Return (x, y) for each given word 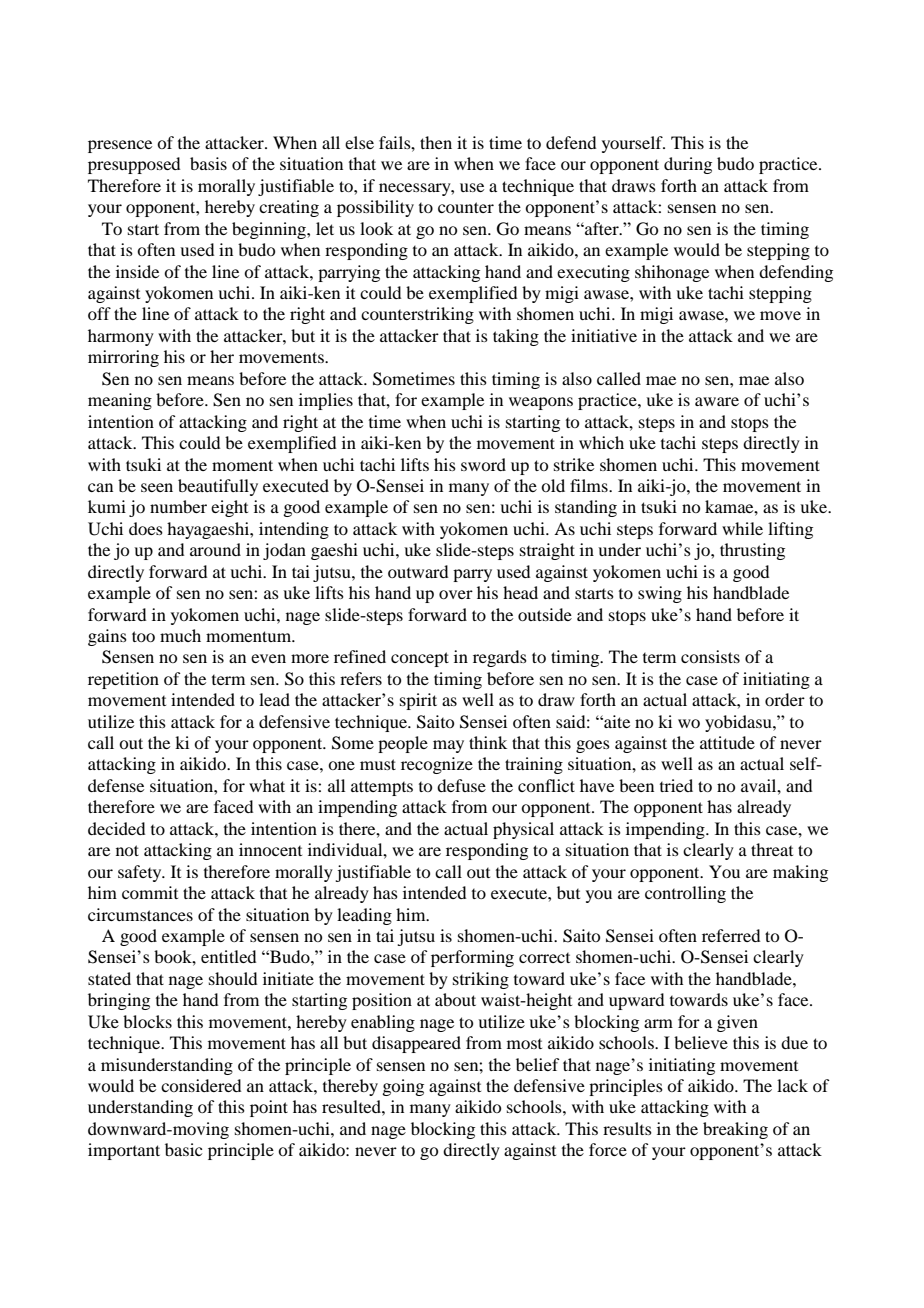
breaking (735, 1130)
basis (208, 163)
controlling (685, 894)
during (688, 165)
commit (150, 892)
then (436, 142)
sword (483, 464)
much (180, 635)
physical (523, 830)
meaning (120, 401)
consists (710, 656)
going (403, 1087)
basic (183, 1149)
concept (420, 659)
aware (717, 401)
